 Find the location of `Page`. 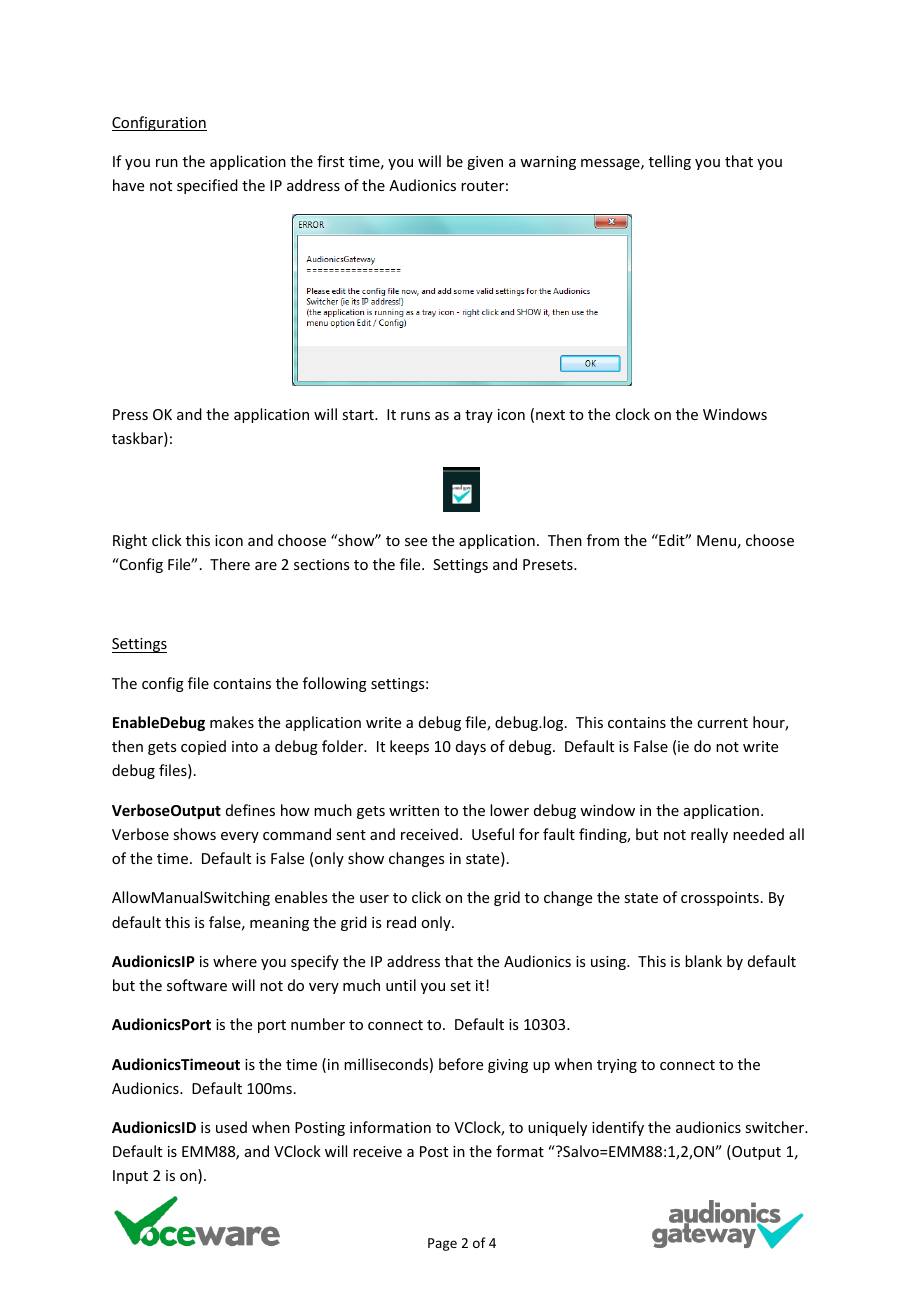

Page is located at coordinates (442, 1244).
